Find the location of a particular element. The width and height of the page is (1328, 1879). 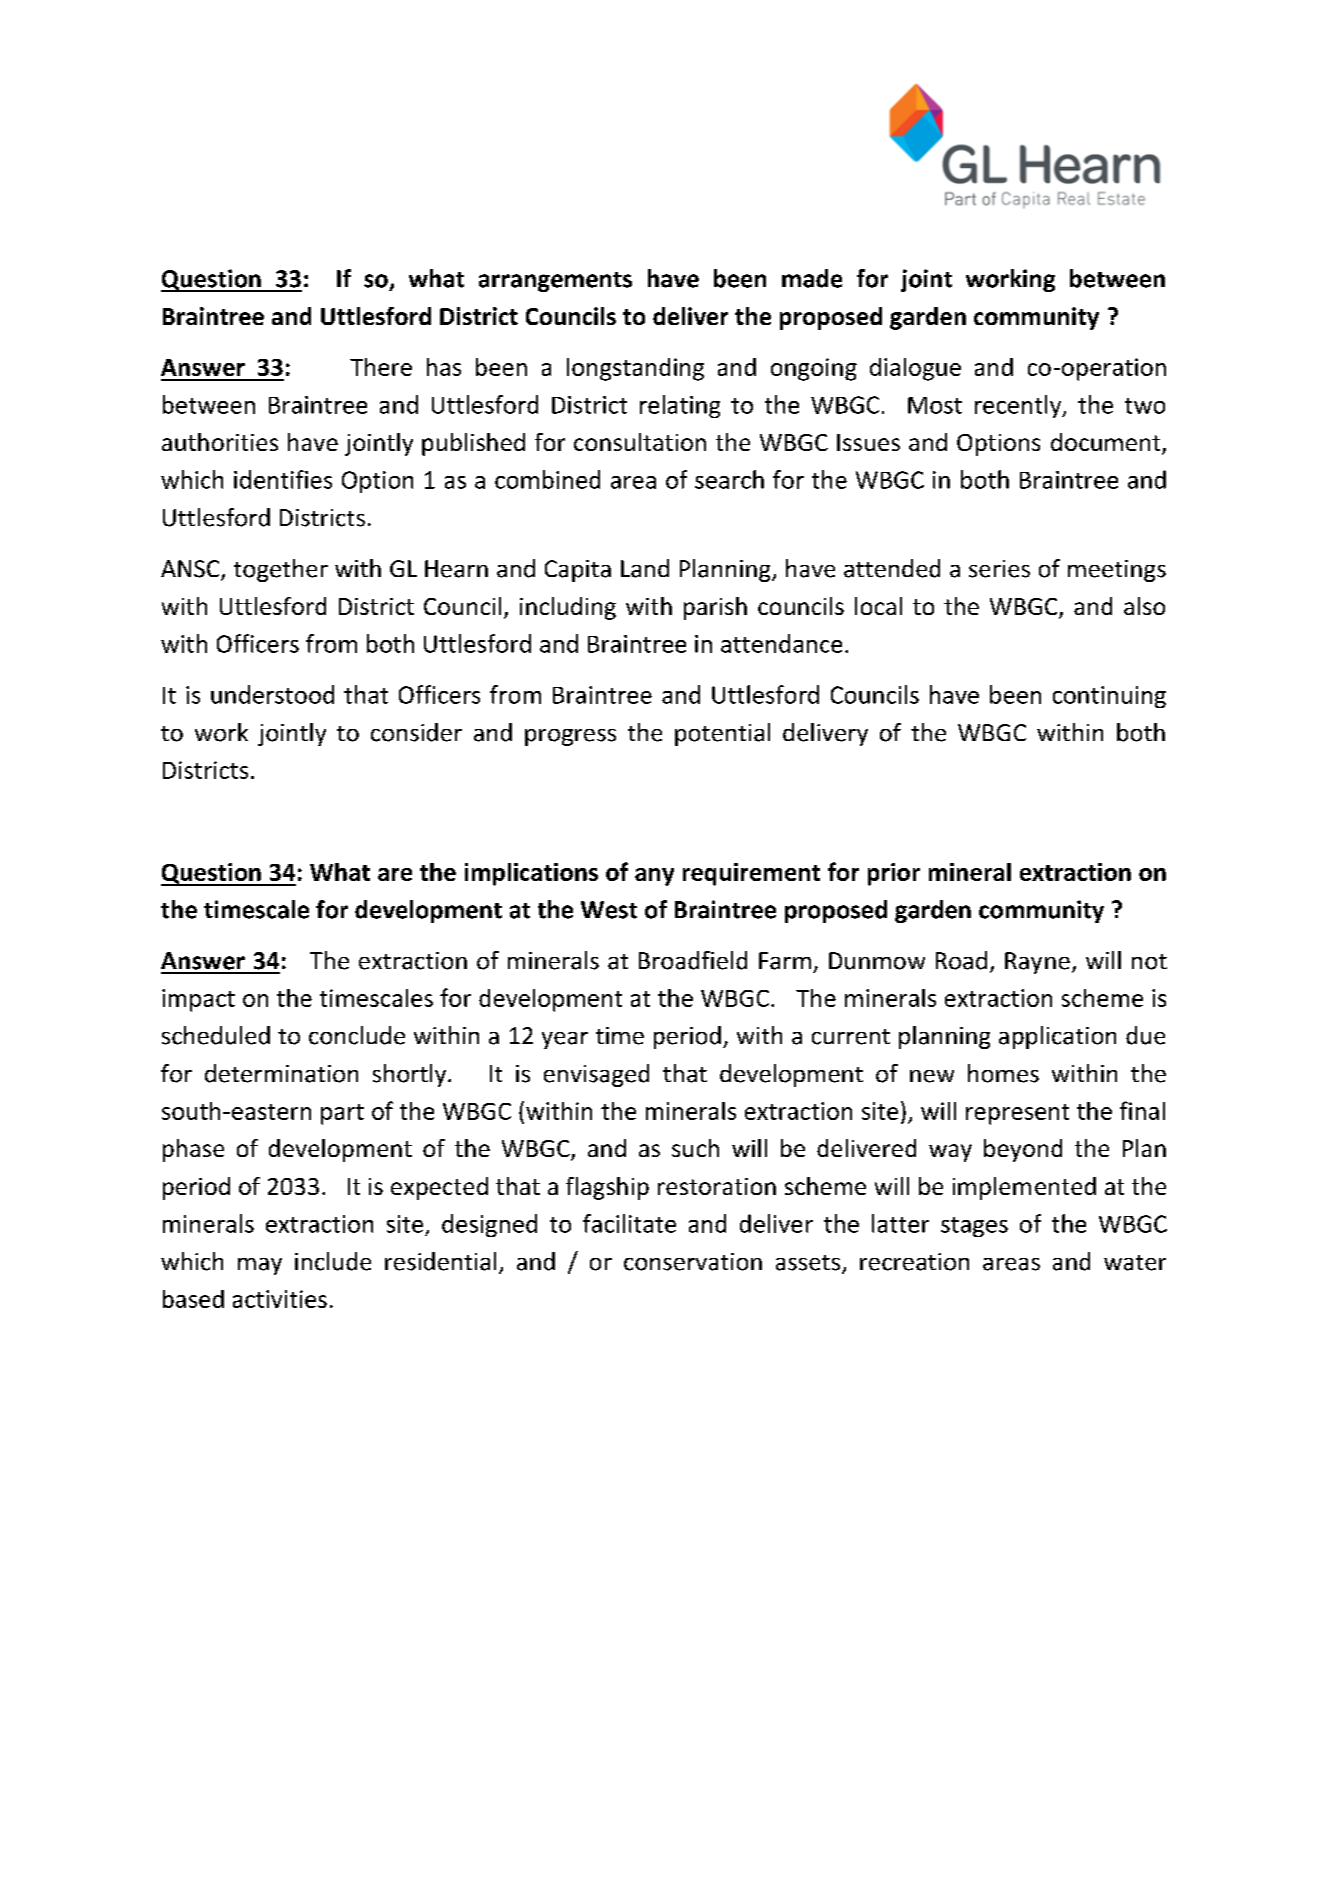

longstanding is located at coordinates (635, 369).
